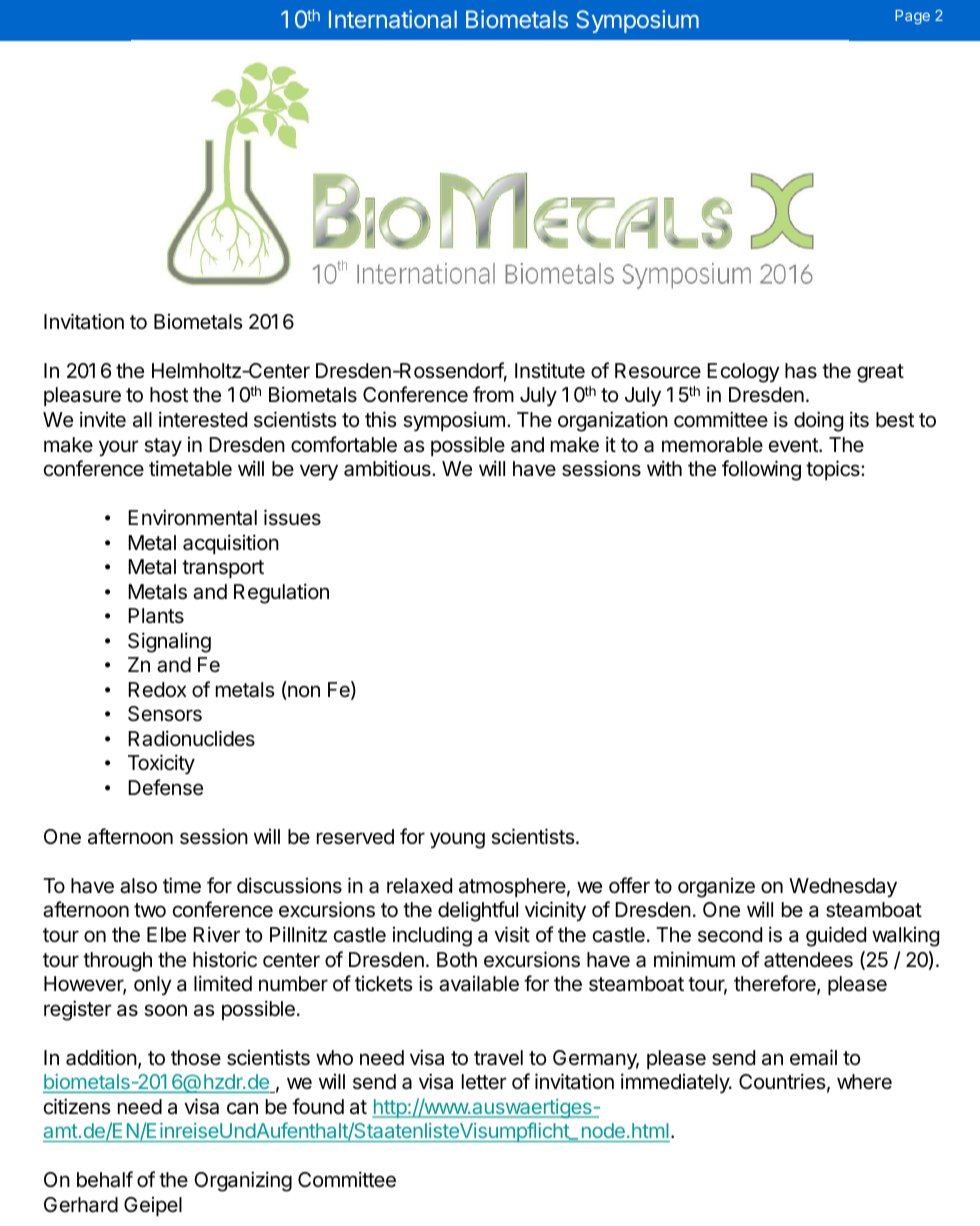 This document has width=980, height=1226. Describe the element at coordinates (912, 17) in the document. I see `Page` at that location.
